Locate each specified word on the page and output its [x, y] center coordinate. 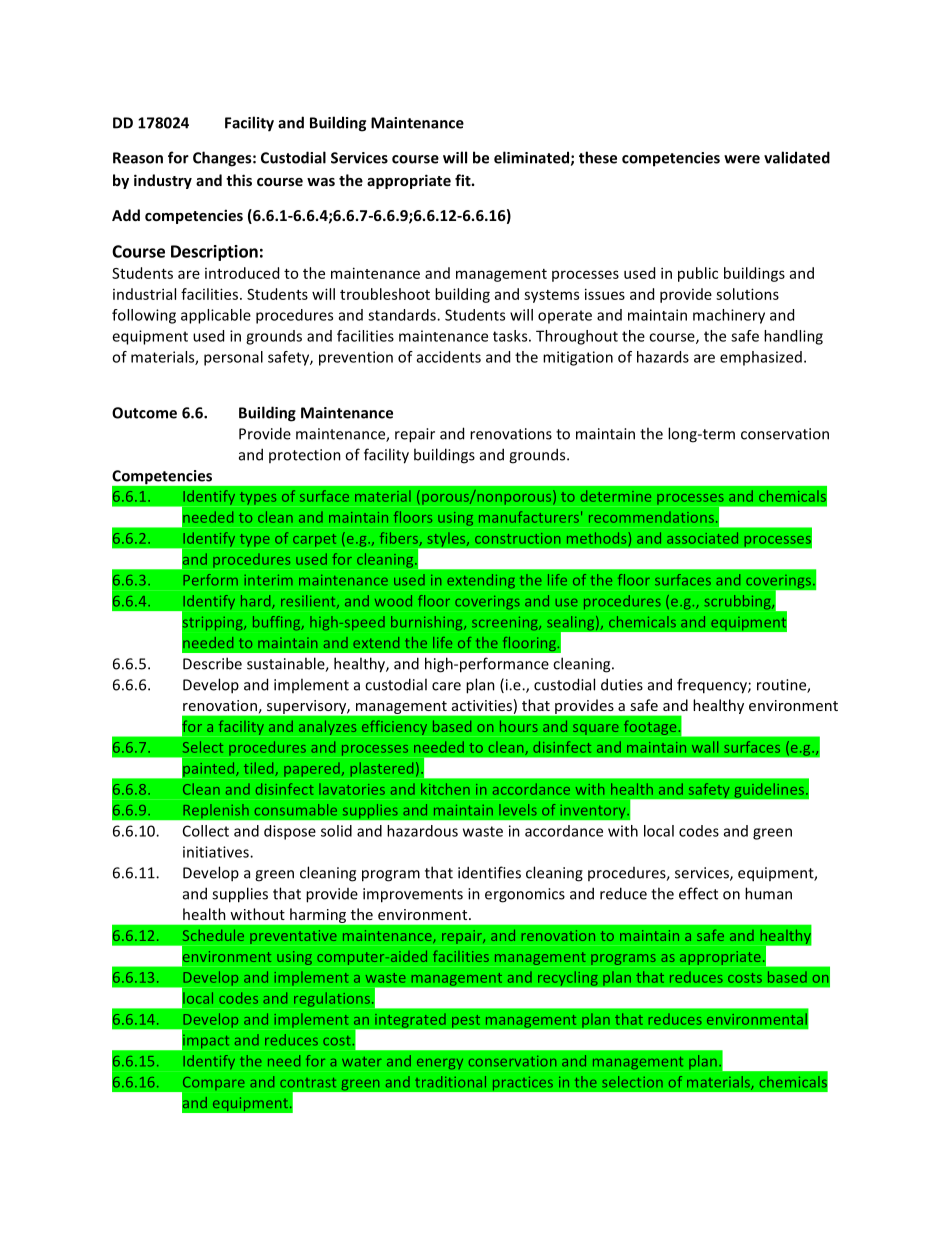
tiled [260, 769]
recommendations [651, 517]
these [598, 157]
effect [698, 893]
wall [705, 747]
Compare [212, 1085]
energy [440, 1064]
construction [517, 538]
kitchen [445, 789]
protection [305, 456]
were [742, 159]
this [239, 180]
